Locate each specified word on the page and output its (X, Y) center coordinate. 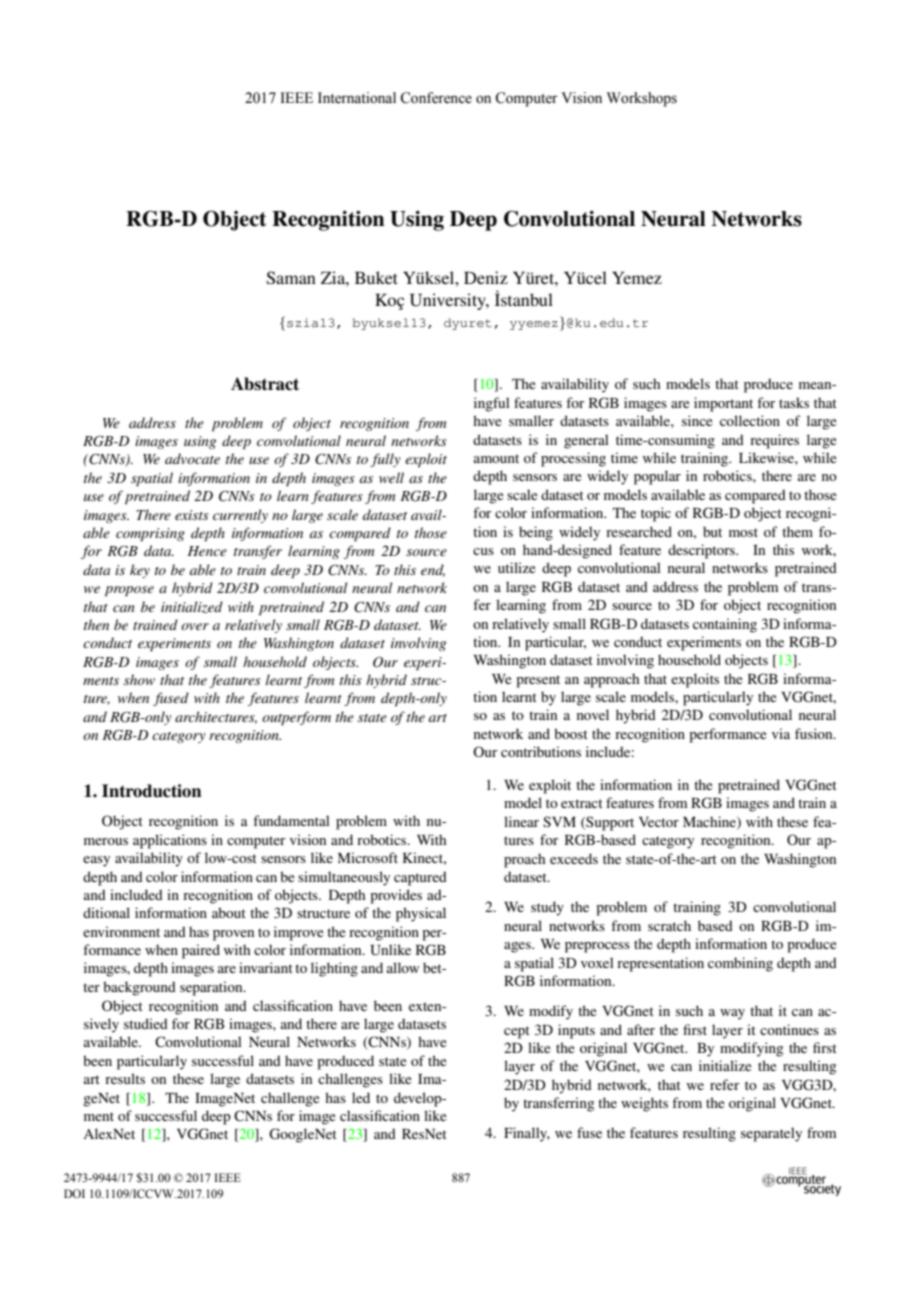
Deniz (486, 277)
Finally (527, 1134)
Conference (436, 98)
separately (771, 1134)
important (723, 404)
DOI (74, 1193)
